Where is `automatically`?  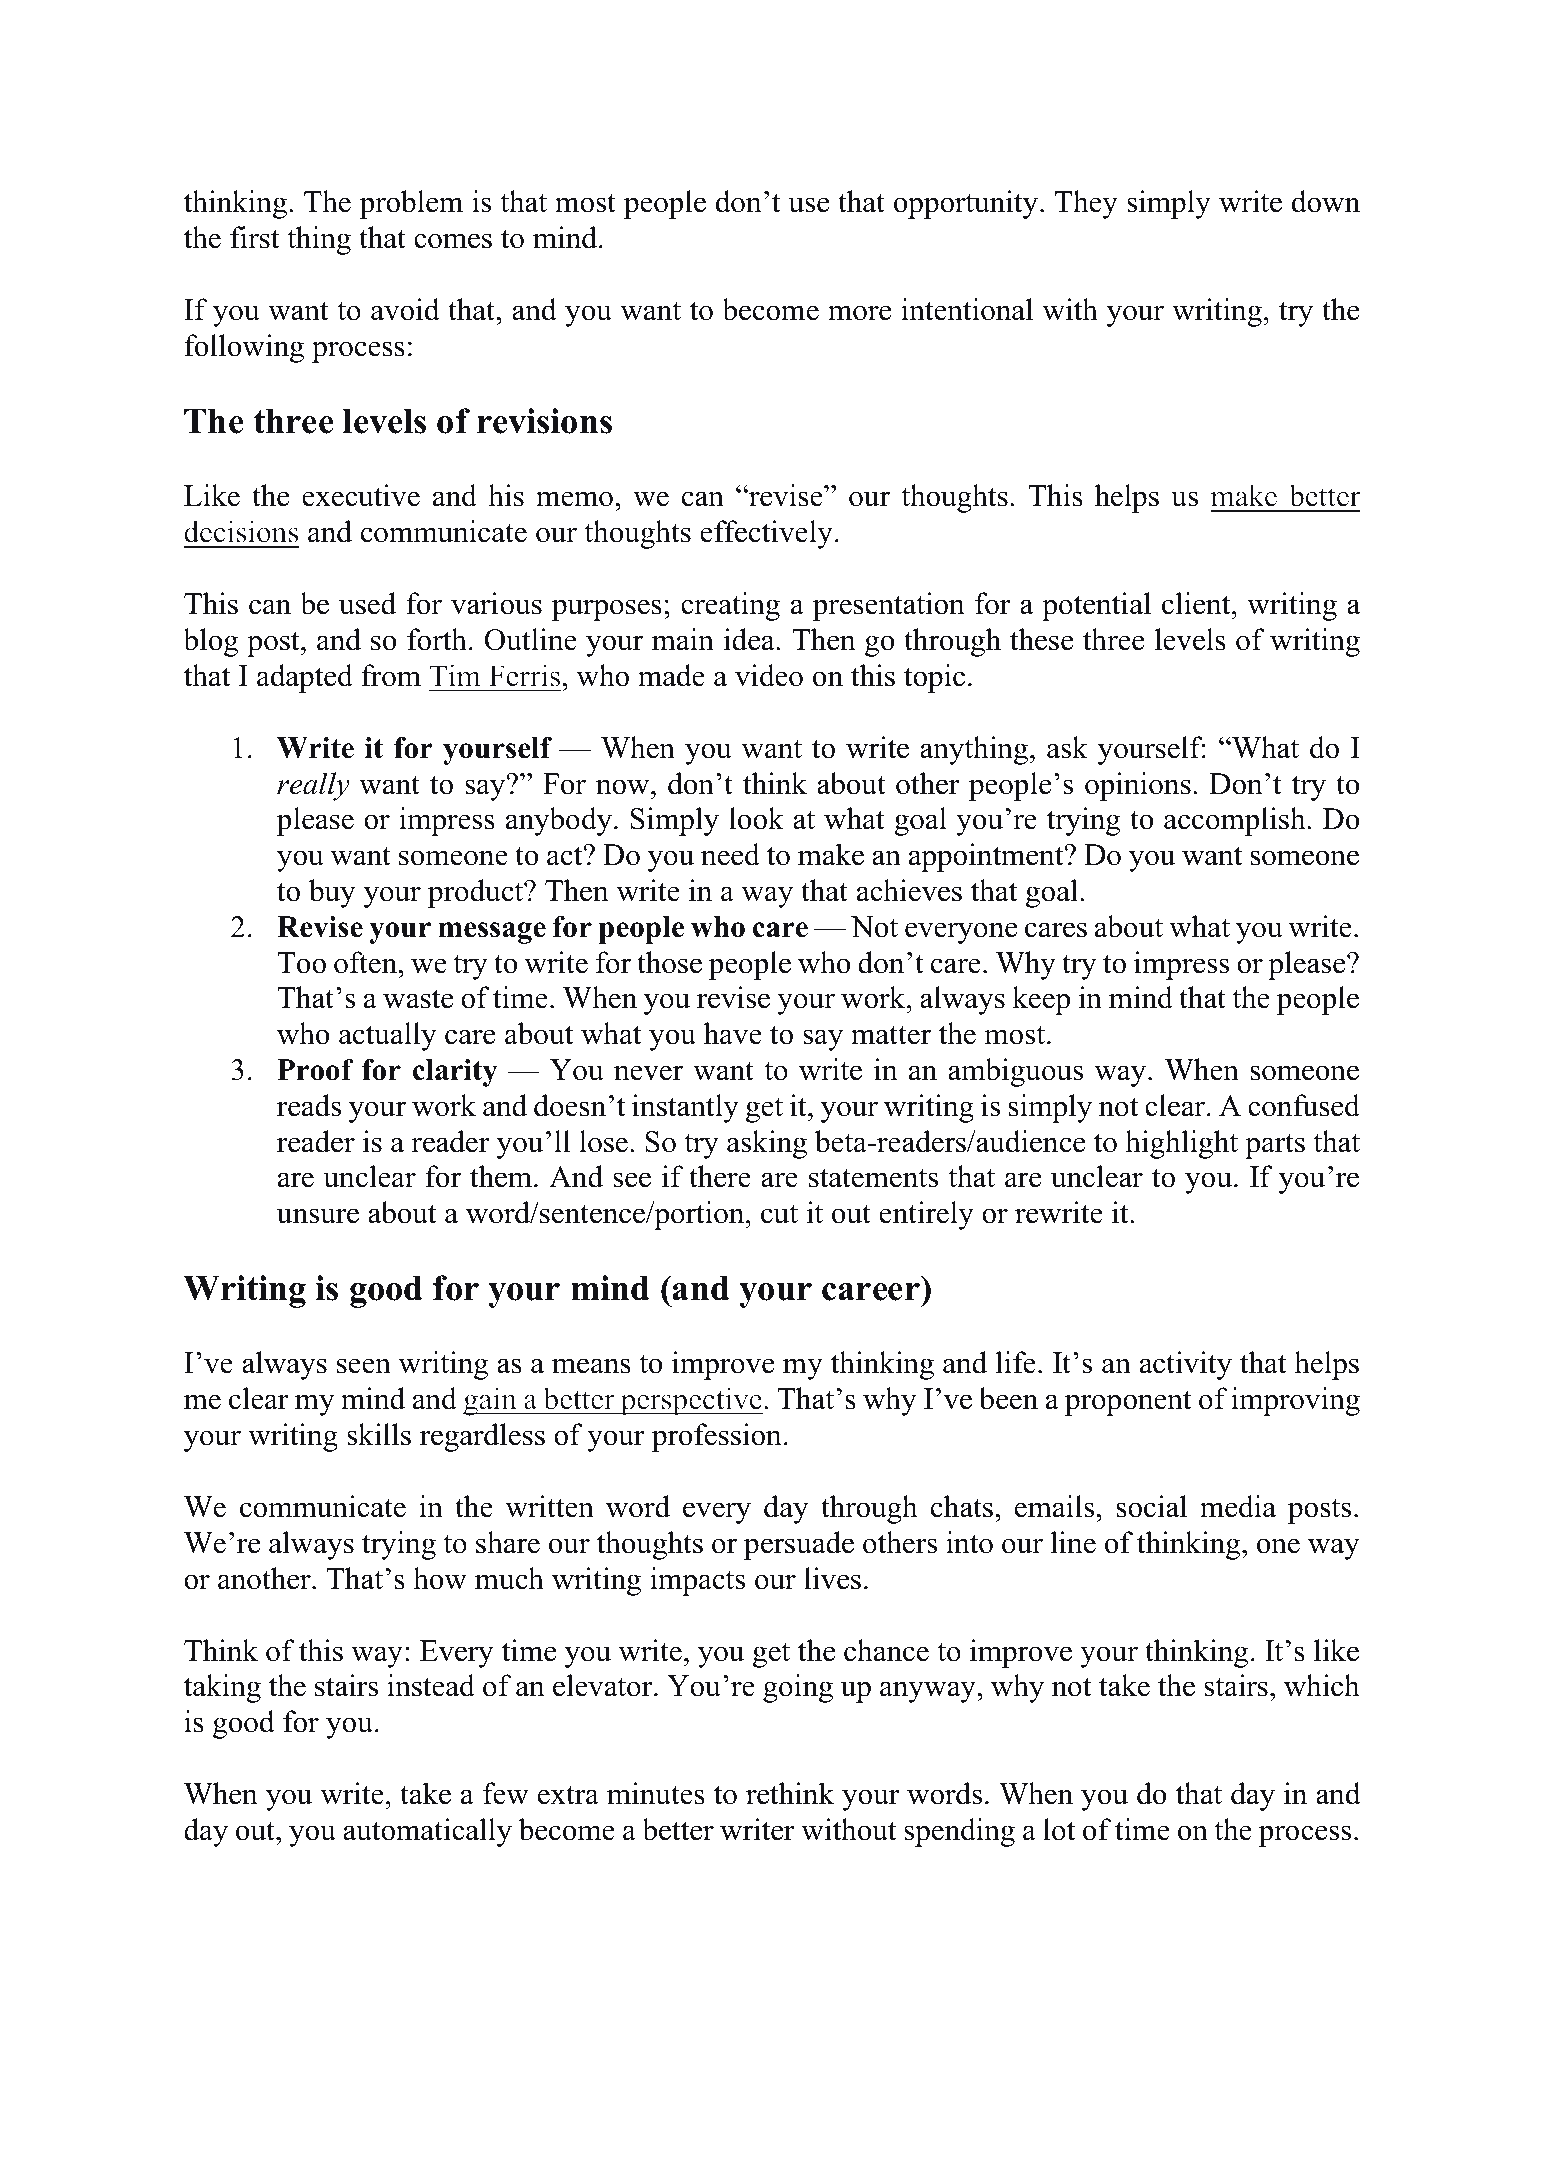 automatically is located at coordinates (427, 1832).
